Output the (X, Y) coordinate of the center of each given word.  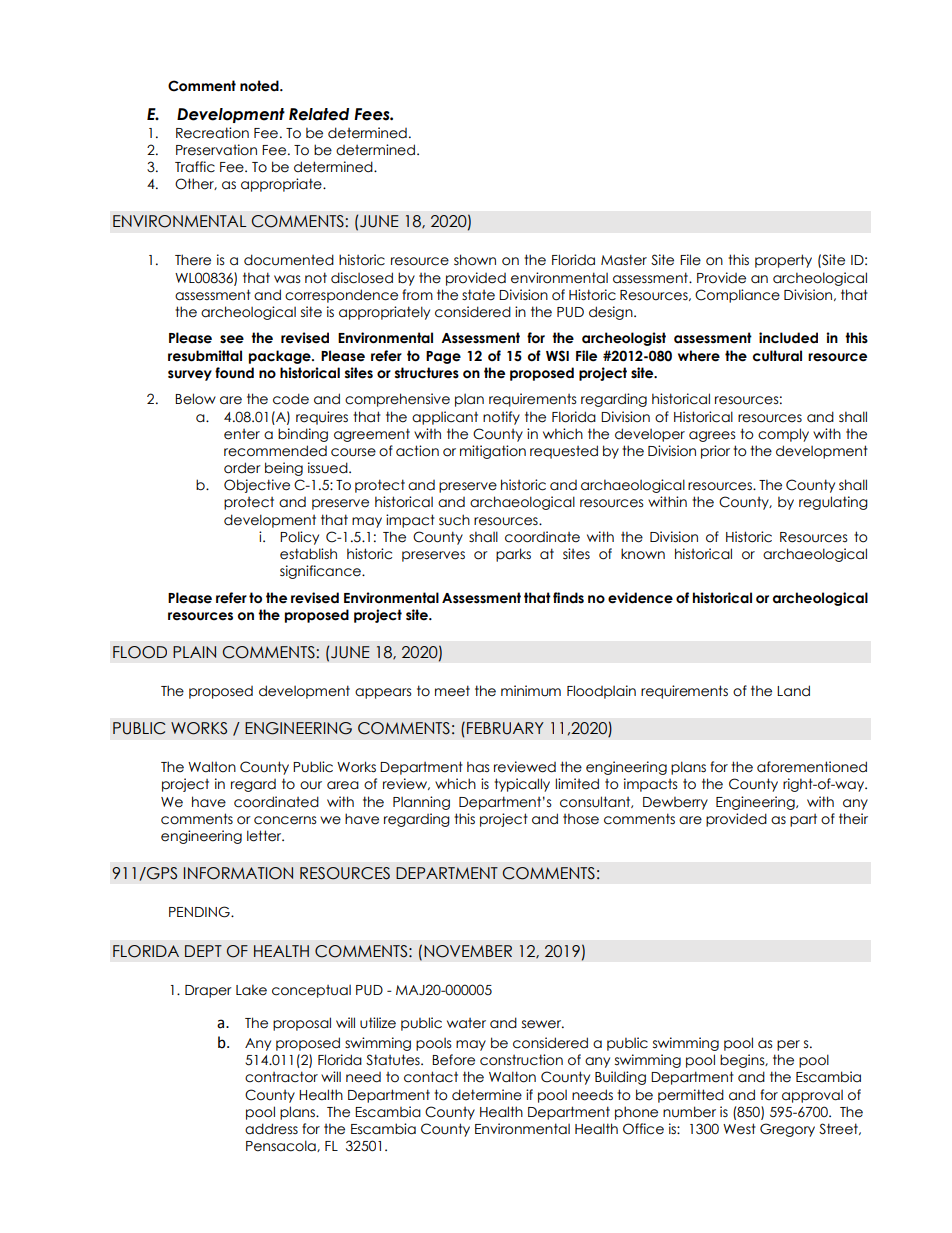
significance (321, 572)
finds (568, 598)
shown (475, 260)
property (783, 261)
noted (260, 86)
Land (793, 691)
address (271, 1129)
